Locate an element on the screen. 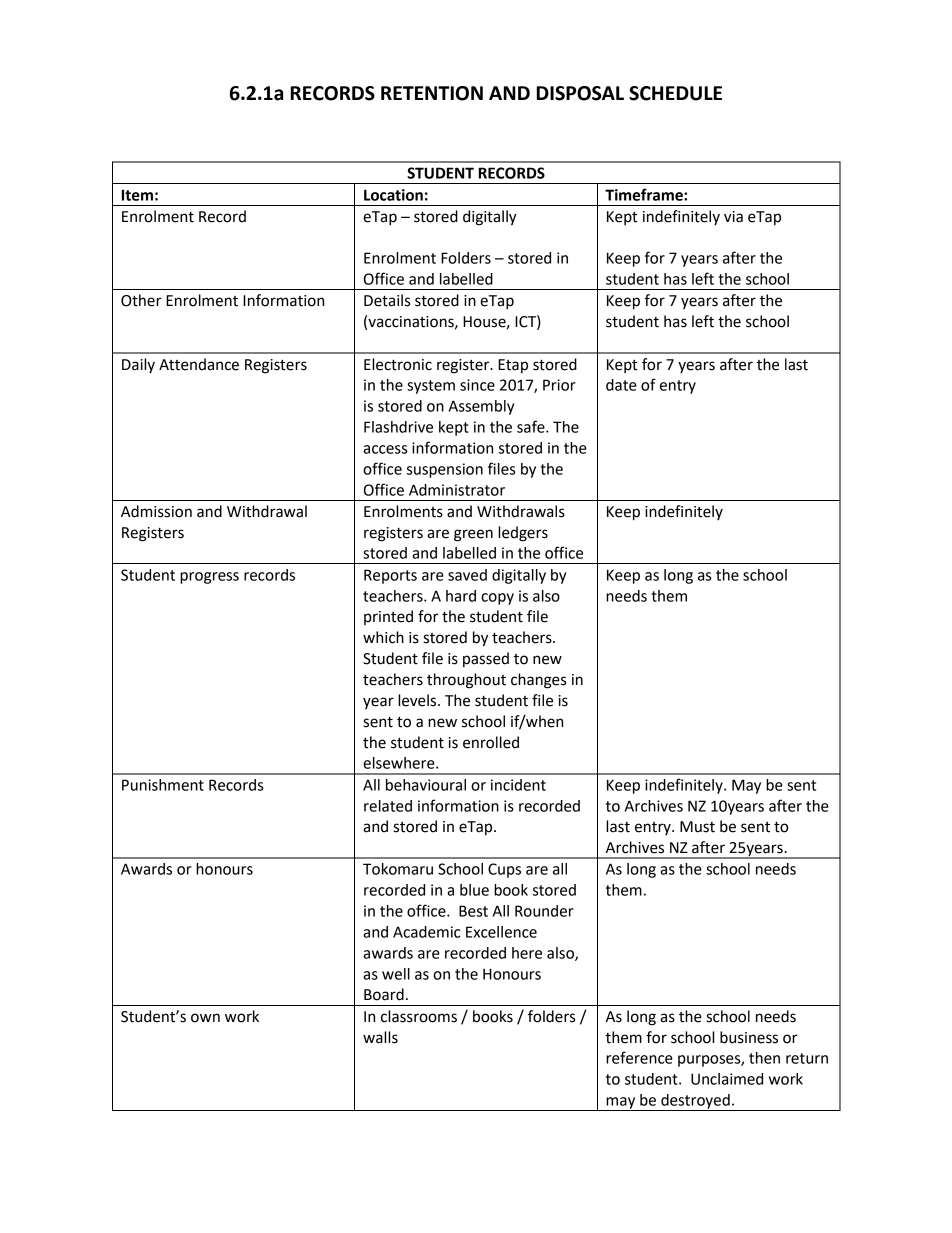 The image size is (952, 1233). own is located at coordinates (205, 1018).
